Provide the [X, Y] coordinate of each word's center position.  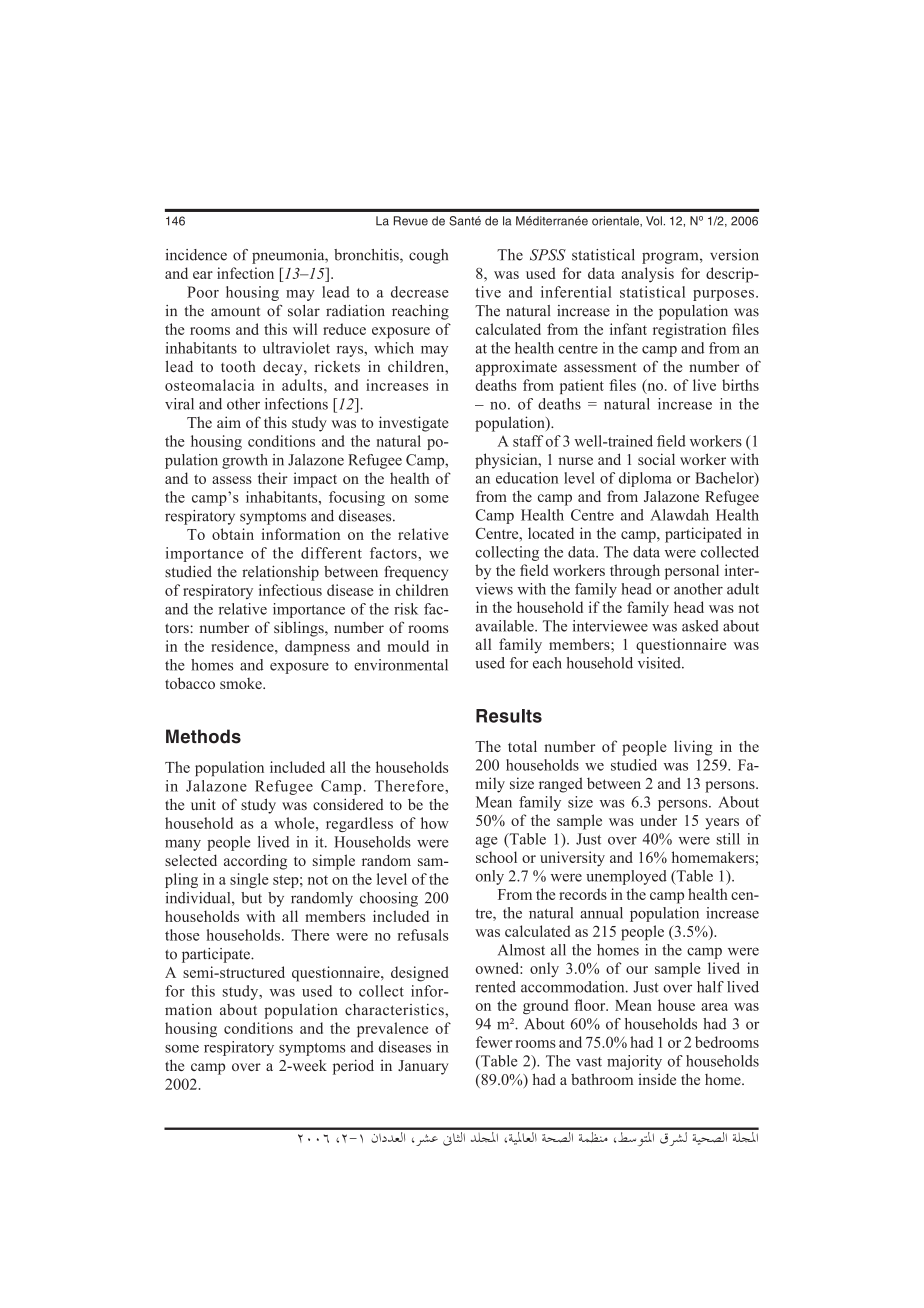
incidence [196, 255]
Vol [654, 221]
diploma [645, 479]
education [527, 478]
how [435, 823]
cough [428, 256]
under [658, 820]
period [353, 1067]
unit [203, 804]
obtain [233, 534]
